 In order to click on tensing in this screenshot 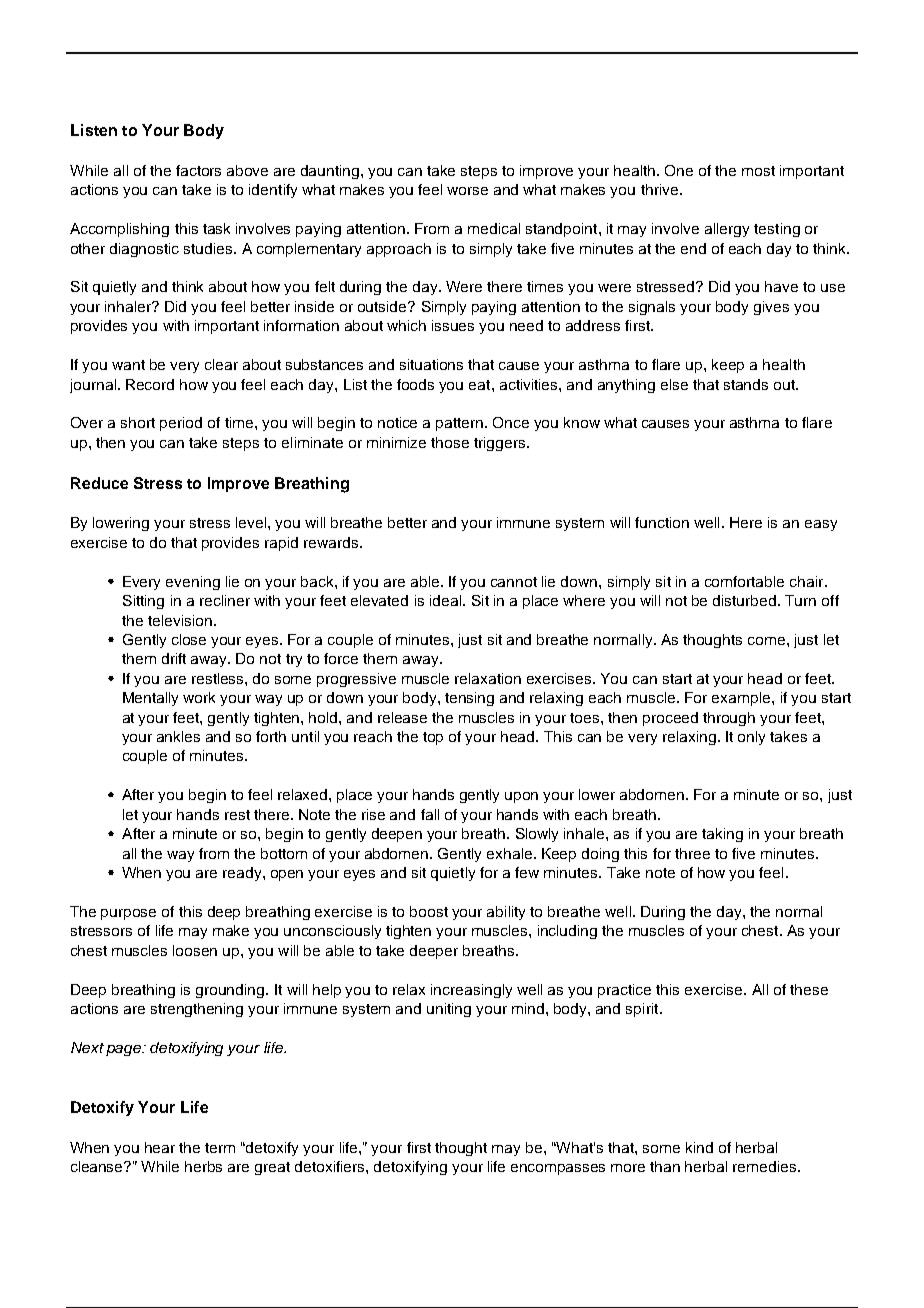, I will do `click(469, 699)`.
